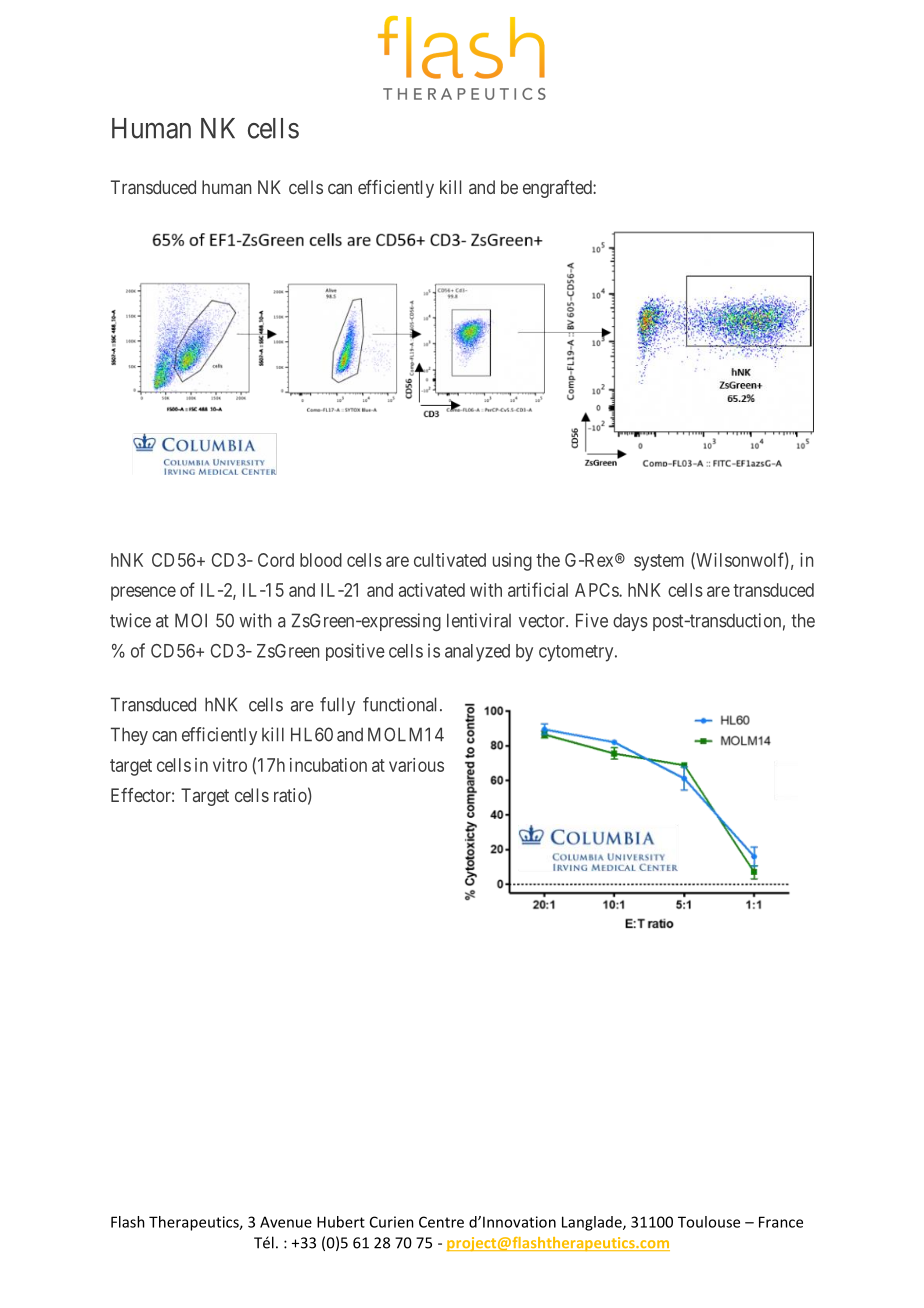 The height and width of the screenshot is (1308, 924). Describe the element at coordinates (143, 593) in the screenshot. I see `presence` at that location.
